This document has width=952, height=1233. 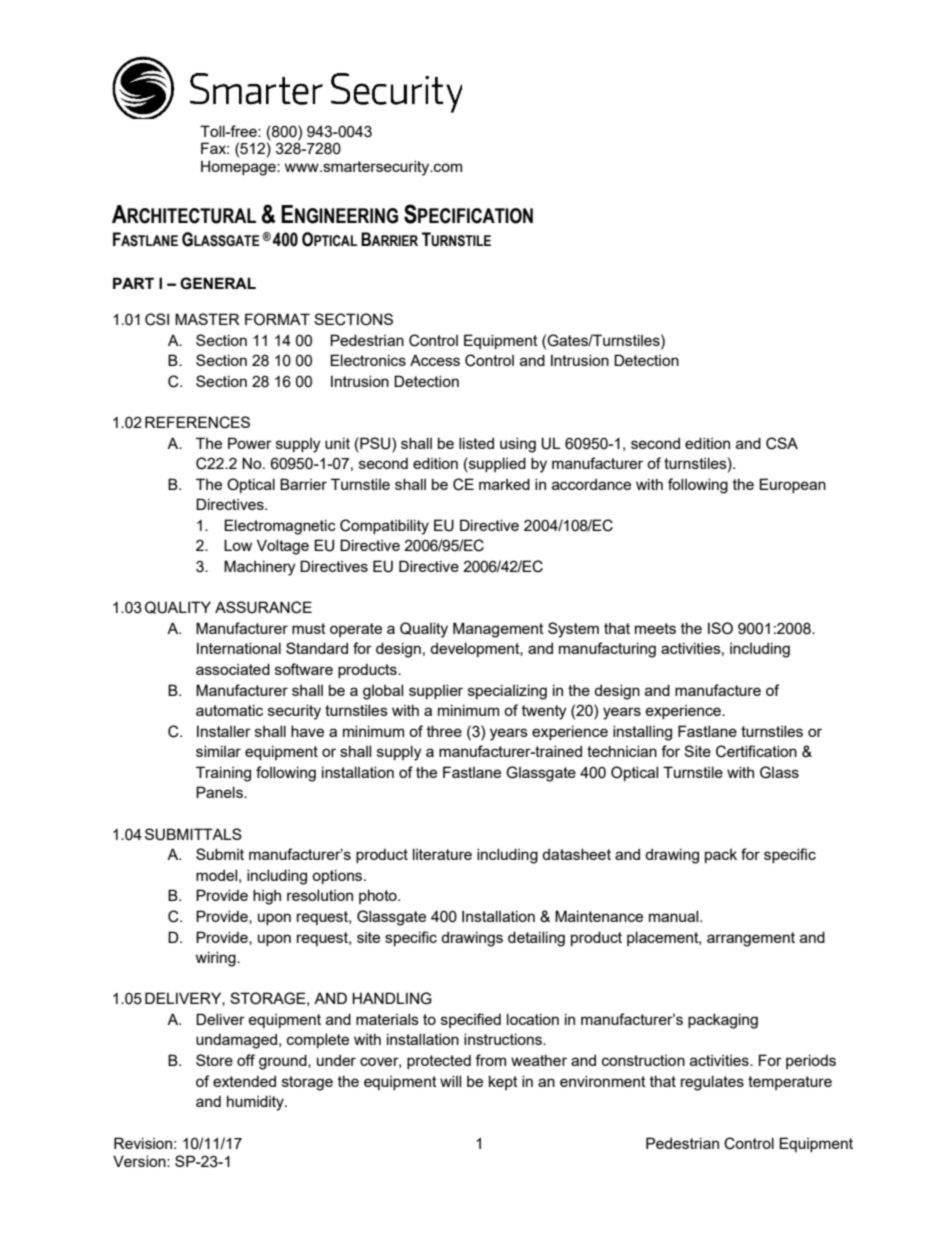 I want to click on literature, so click(x=442, y=854).
